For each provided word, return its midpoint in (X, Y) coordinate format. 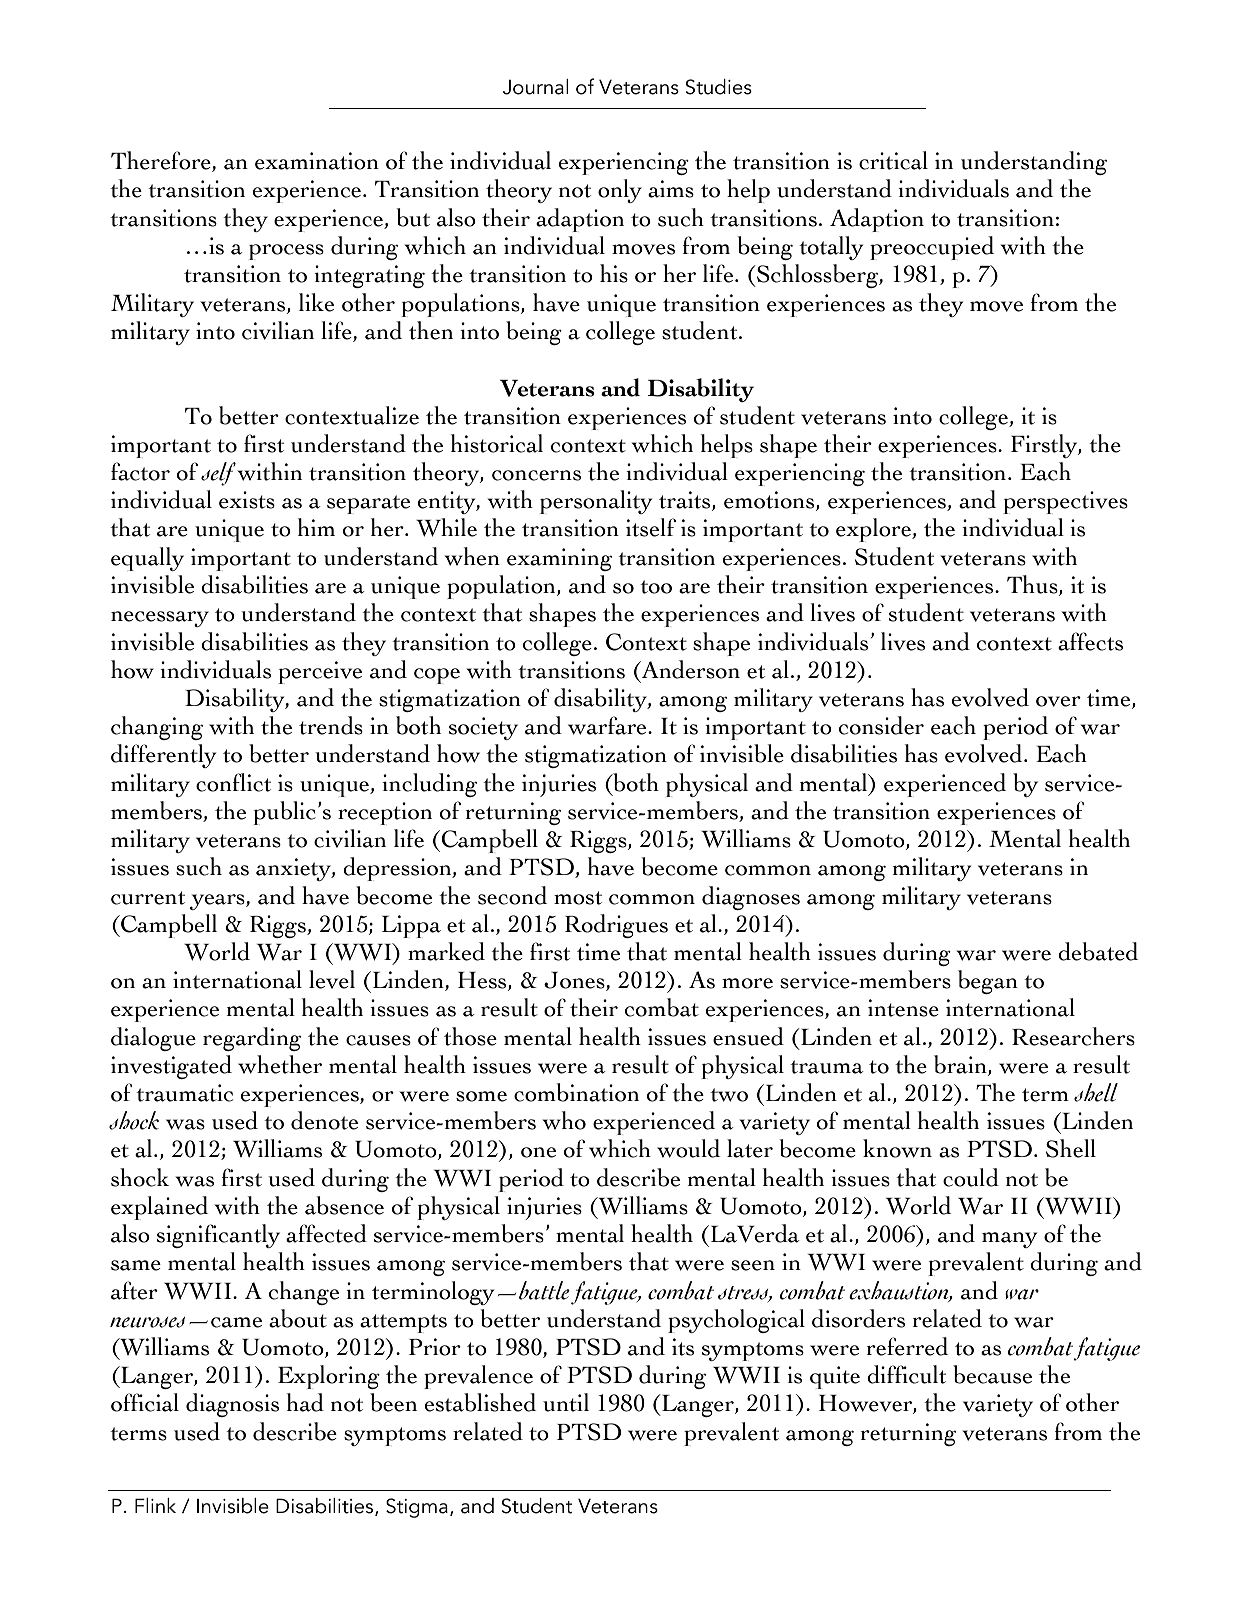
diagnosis (232, 1405)
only (620, 191)
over (1058, 701)
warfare (608, 725)
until (566, 1402)
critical (893, 160)
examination (317, 161)
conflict (233, 782)
